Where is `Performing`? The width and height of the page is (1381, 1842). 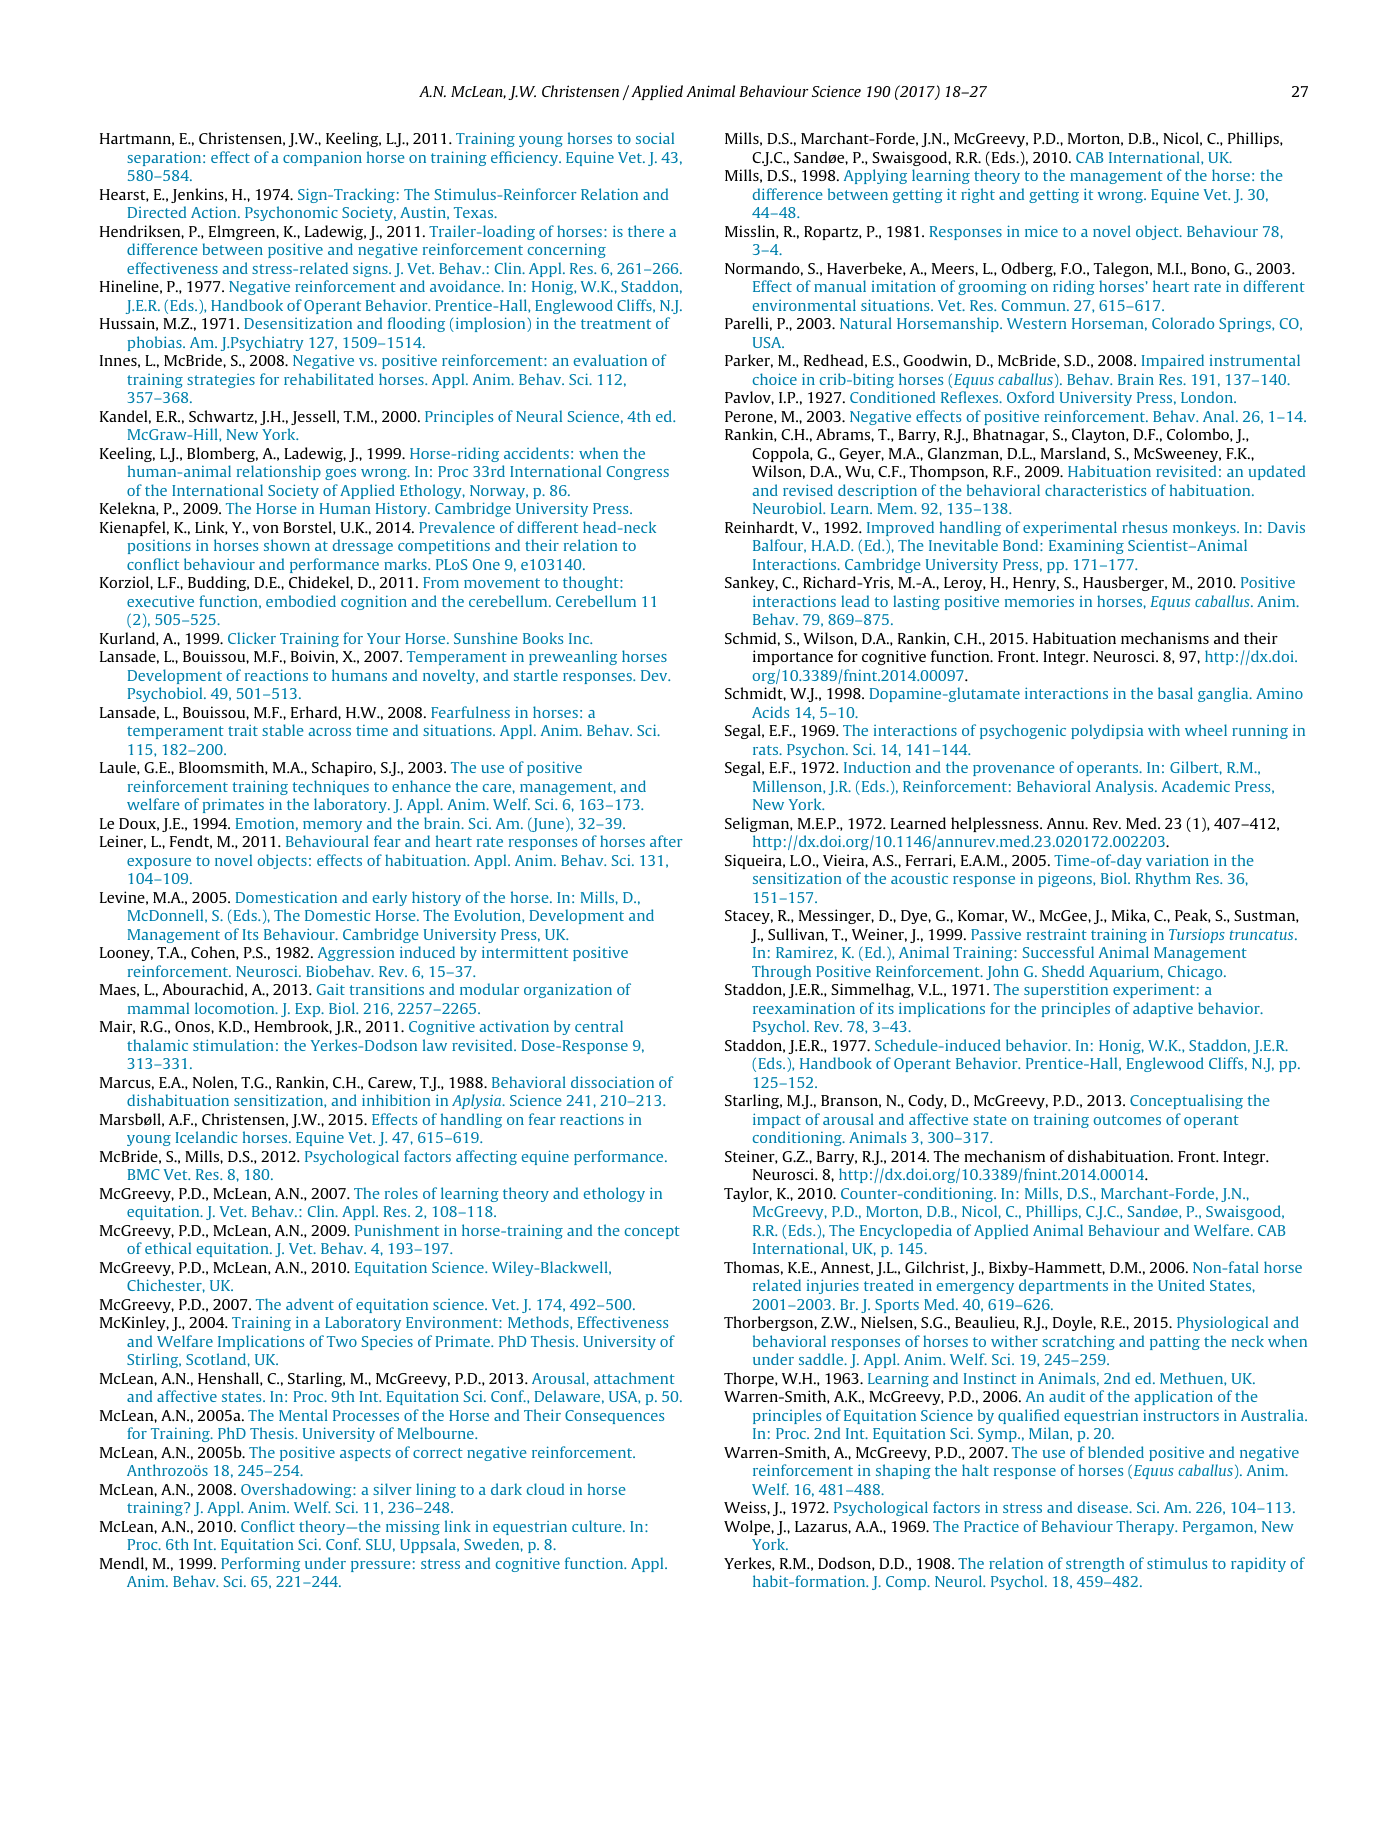
Performing is located at coordinates (260, 1564).
